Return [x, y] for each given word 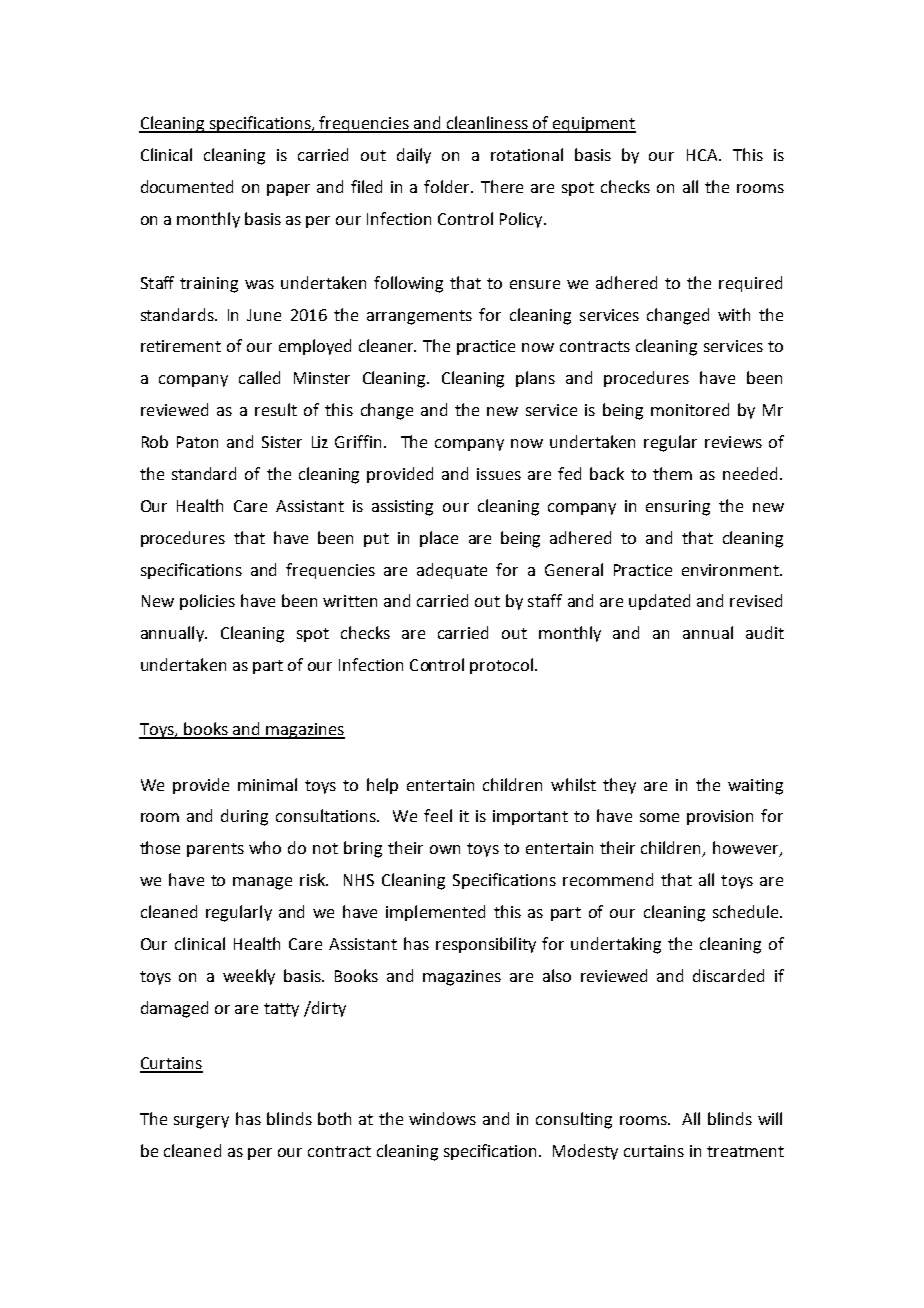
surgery [201, 1122]
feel [438, 815]
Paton [197, 442]
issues [499, 474]
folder [448, 186]
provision [720, 817]
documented [187, 186]
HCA [703, 155]
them [672, 473]
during [244, 817]
